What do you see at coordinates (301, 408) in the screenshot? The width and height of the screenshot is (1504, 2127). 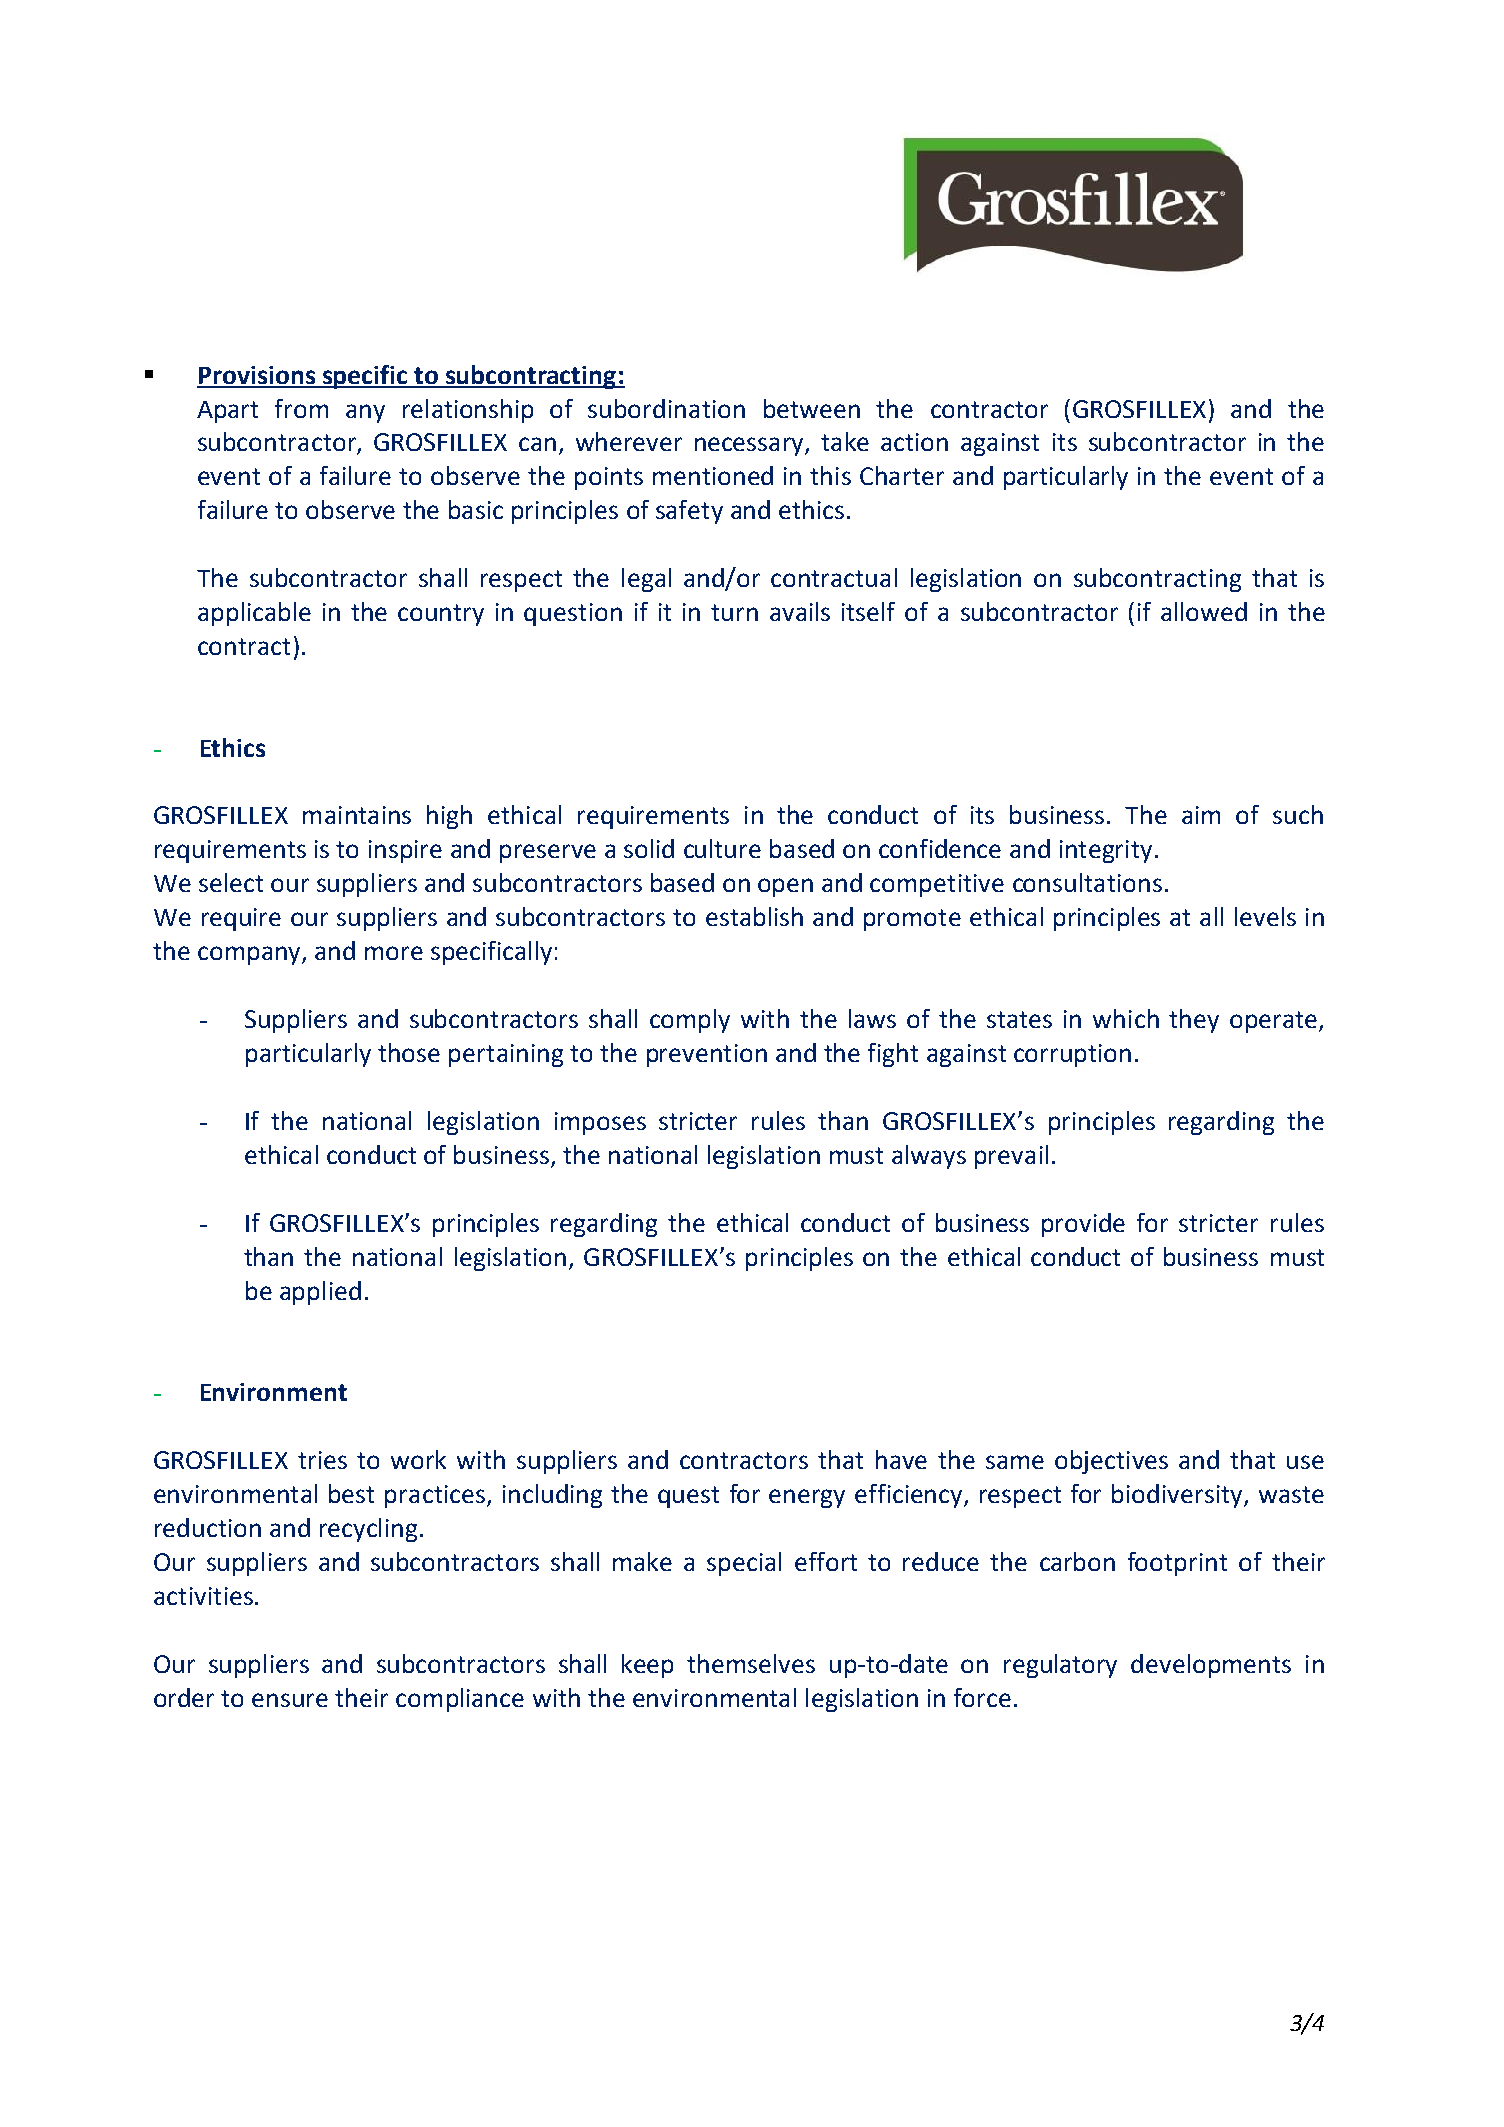 I see `from` at bounding box center [301, 408].
